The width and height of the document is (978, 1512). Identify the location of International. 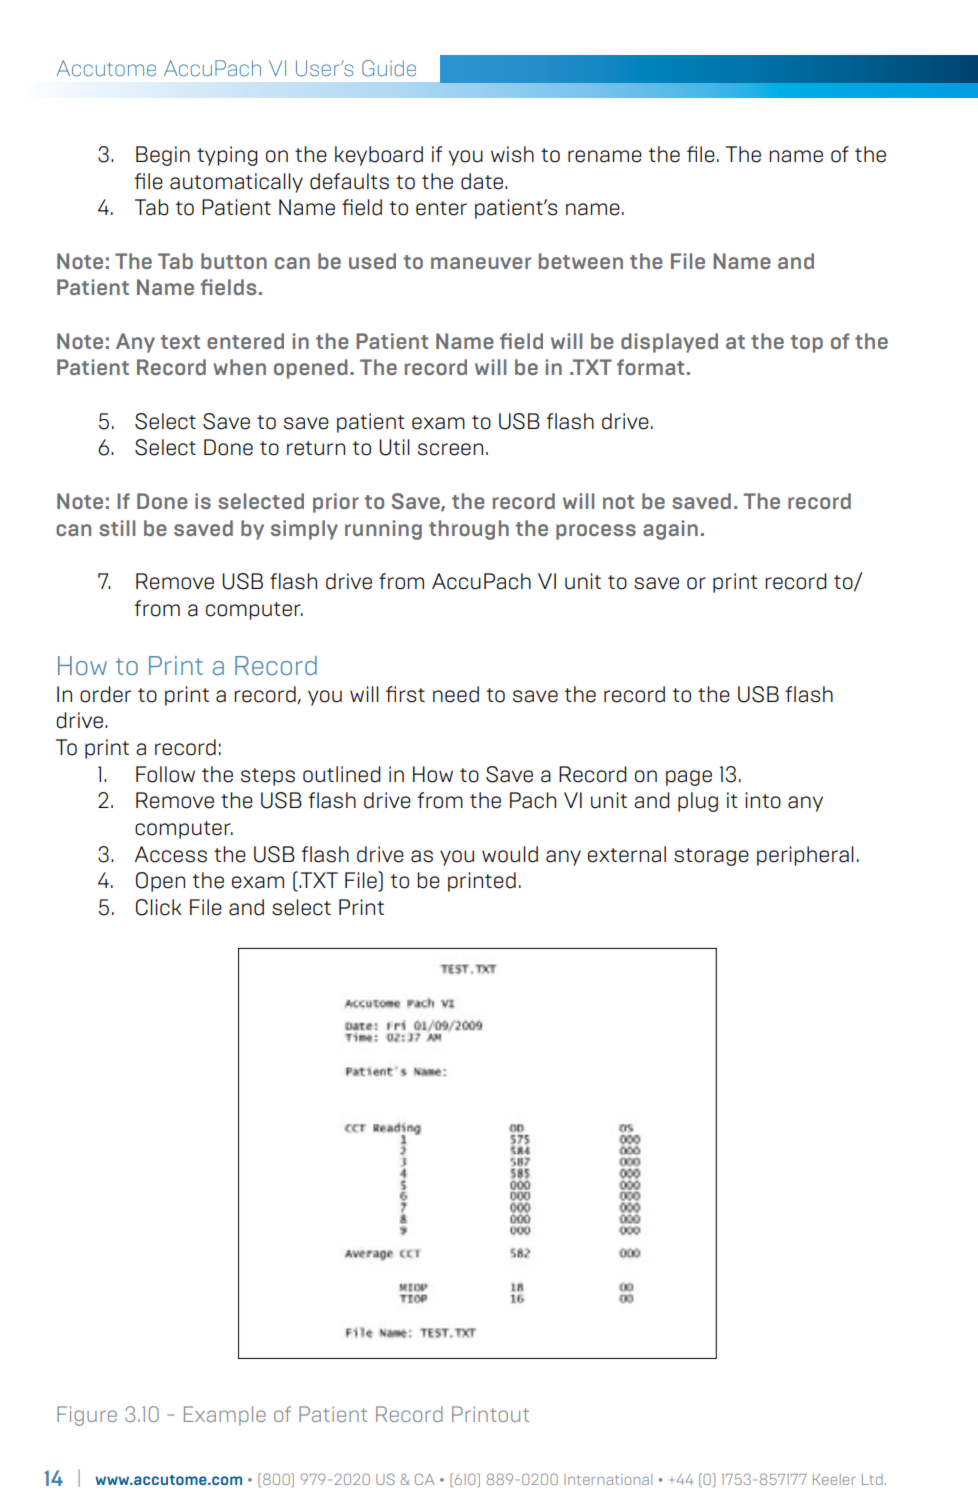
(608, 1479).
